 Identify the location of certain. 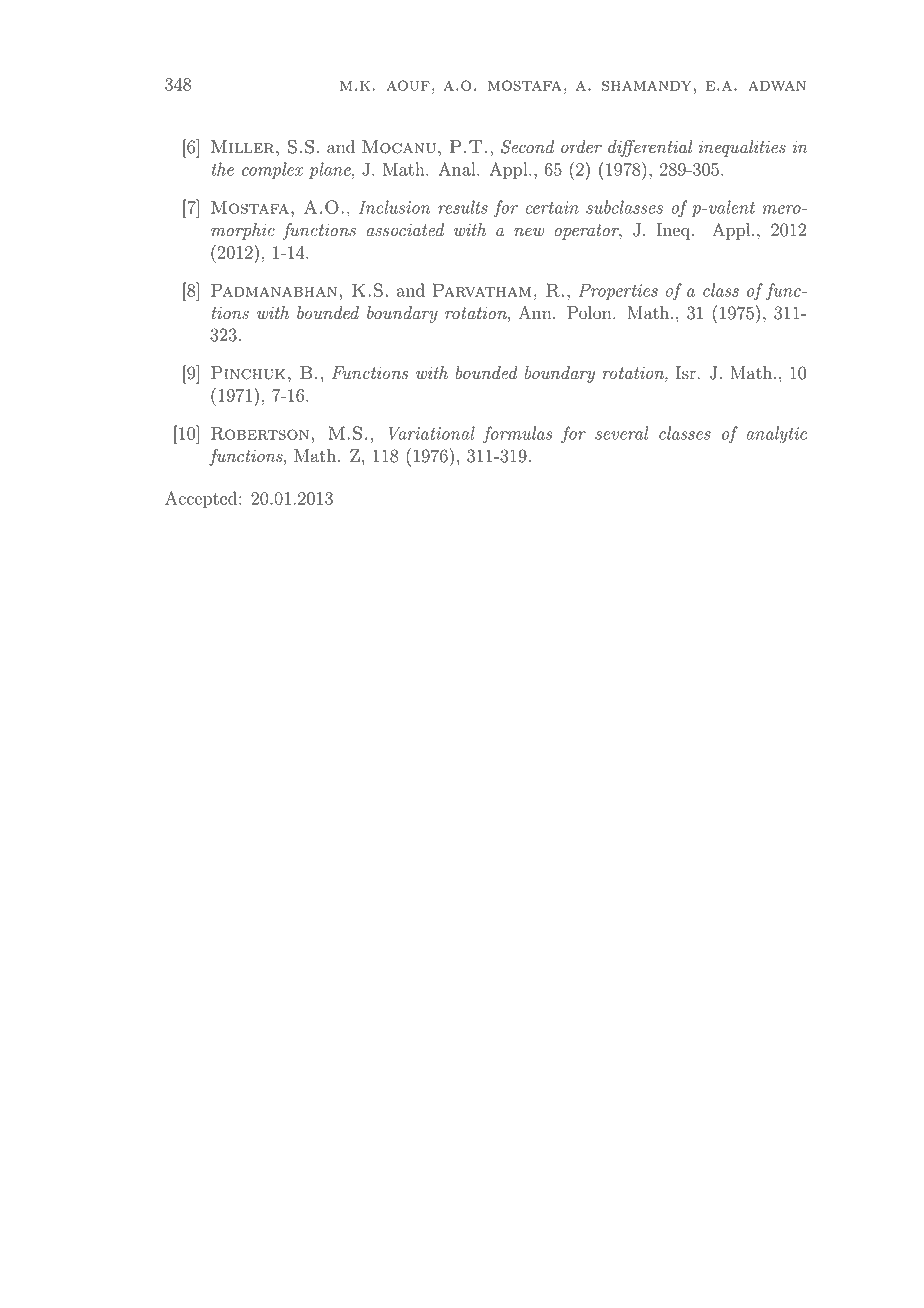
(552, 207).
